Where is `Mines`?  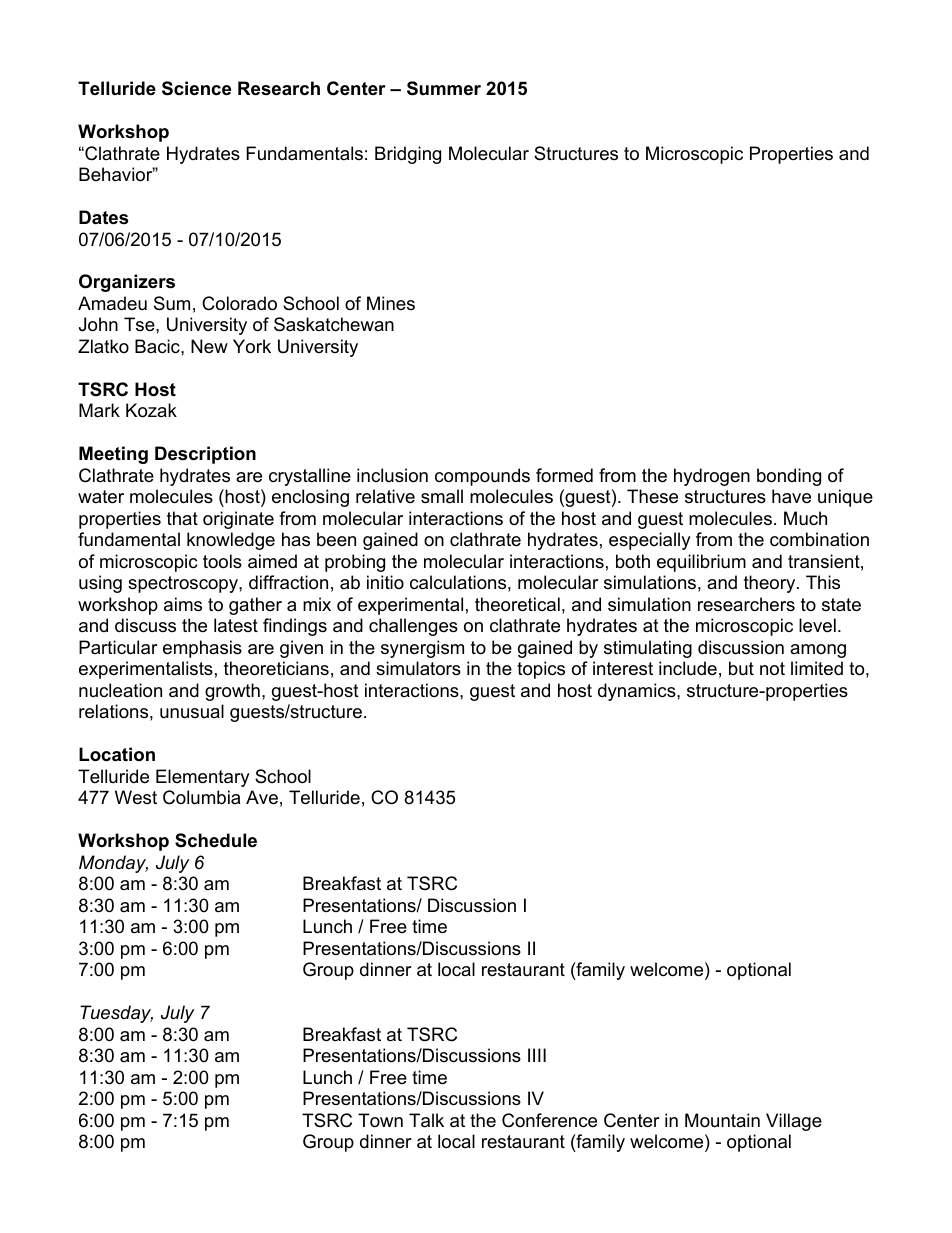
Mines is located at coordinates (391, 303).
